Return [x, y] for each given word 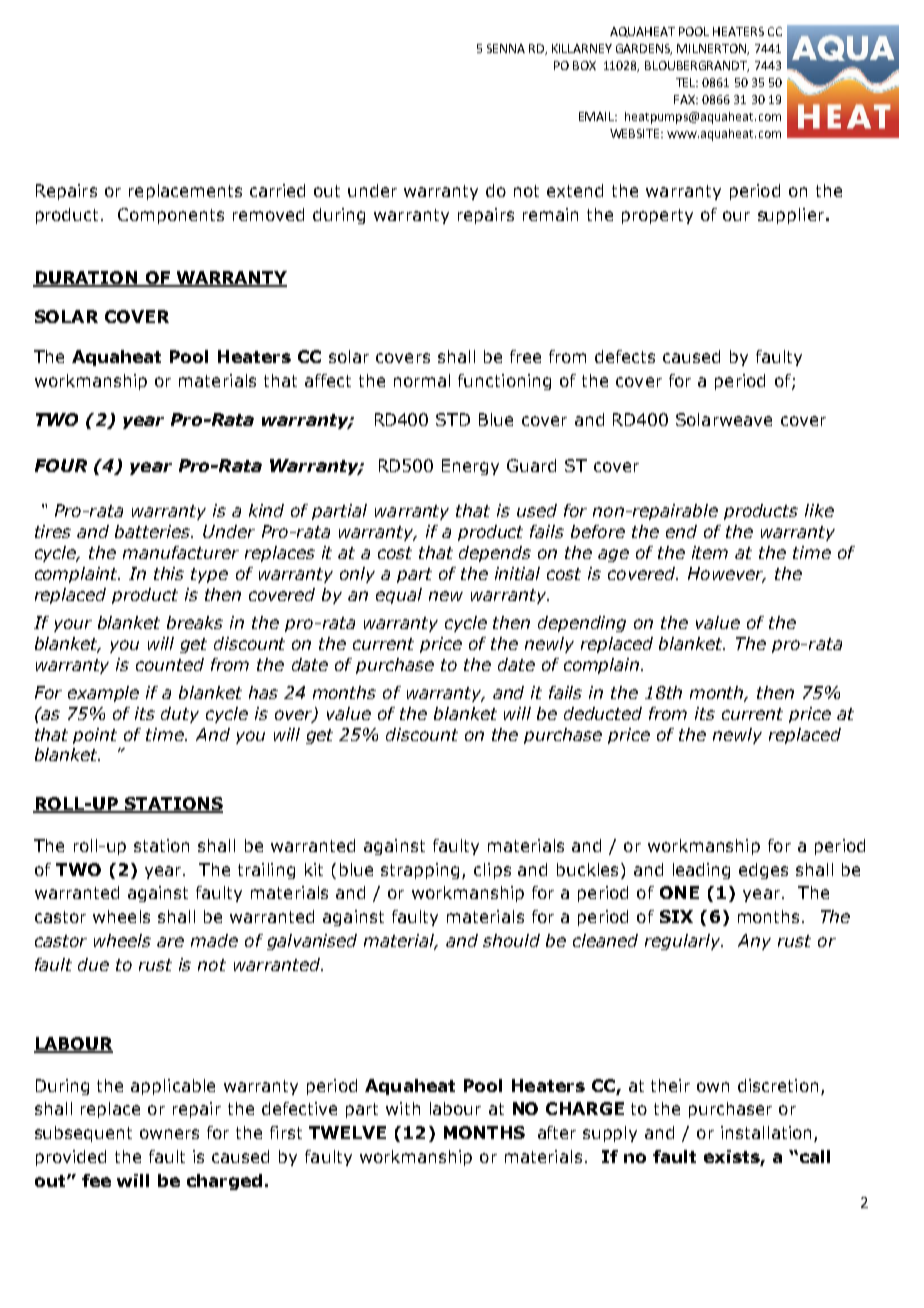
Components [171, 216]
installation [766, 1132]
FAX [685, 99]
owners [169, 1134]
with [403, 1108]
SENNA [506, 48]
